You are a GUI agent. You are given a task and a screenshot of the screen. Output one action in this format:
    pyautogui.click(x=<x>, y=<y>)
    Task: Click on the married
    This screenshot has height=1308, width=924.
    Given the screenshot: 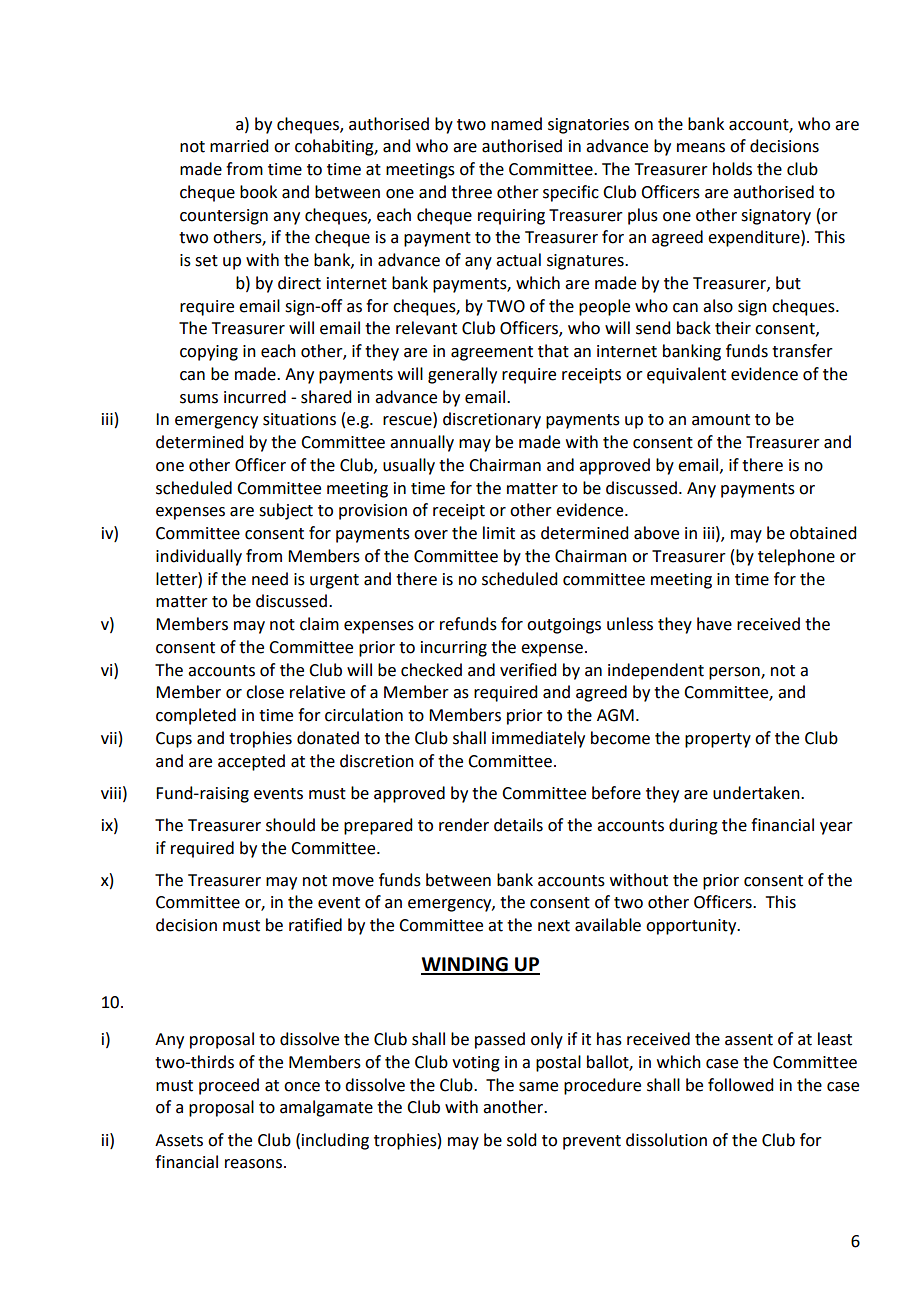 What is the action you would take?
    pyautogui.click(x=239, y=146)
